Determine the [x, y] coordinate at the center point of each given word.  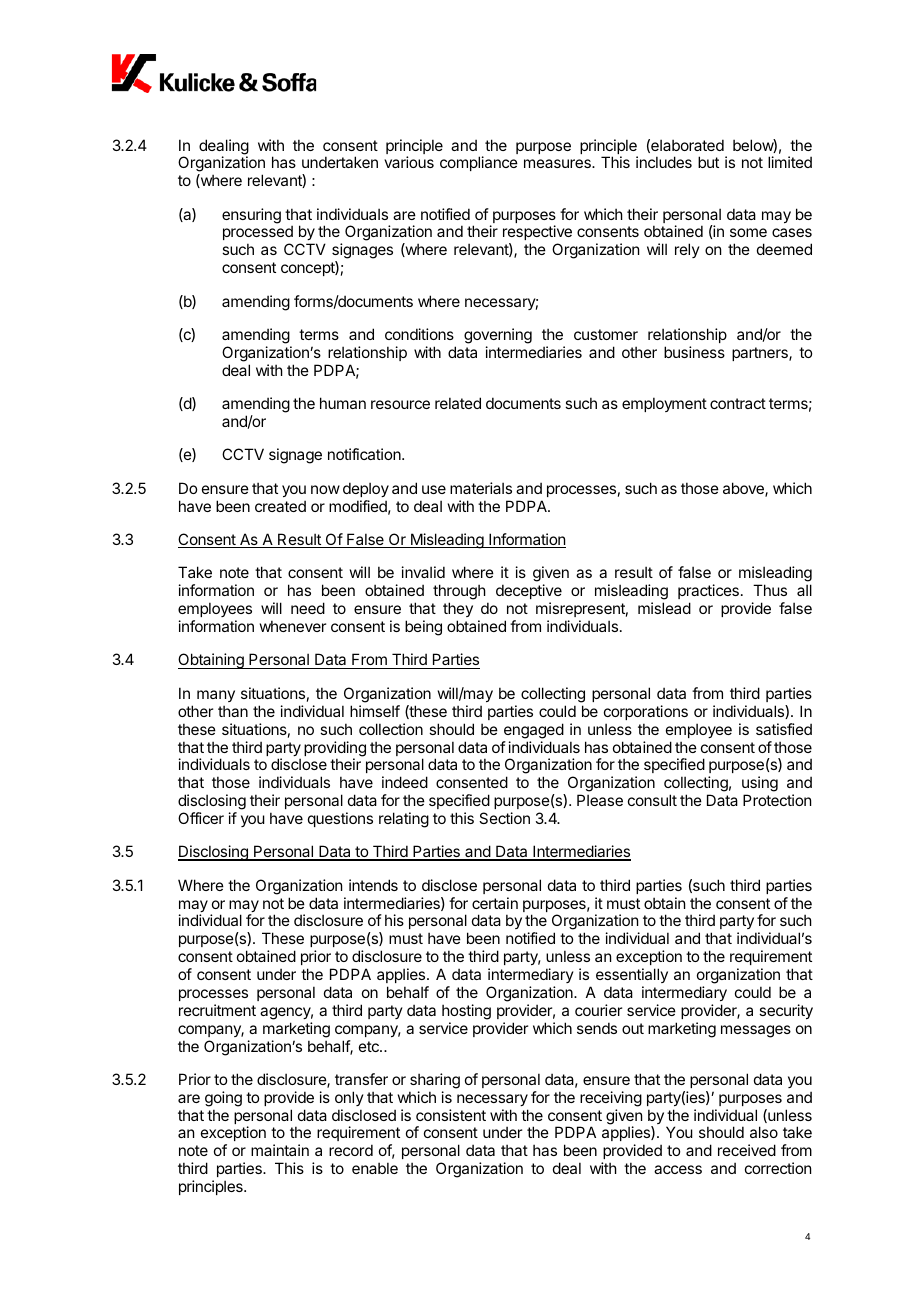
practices [708, 591]
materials [481, 488]
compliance [479, 163]
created [280, 506]
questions [340, 819]
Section [504, 818]
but [708, 162]
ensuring [251, 216]
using [760, 784]
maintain [280, 1150]
